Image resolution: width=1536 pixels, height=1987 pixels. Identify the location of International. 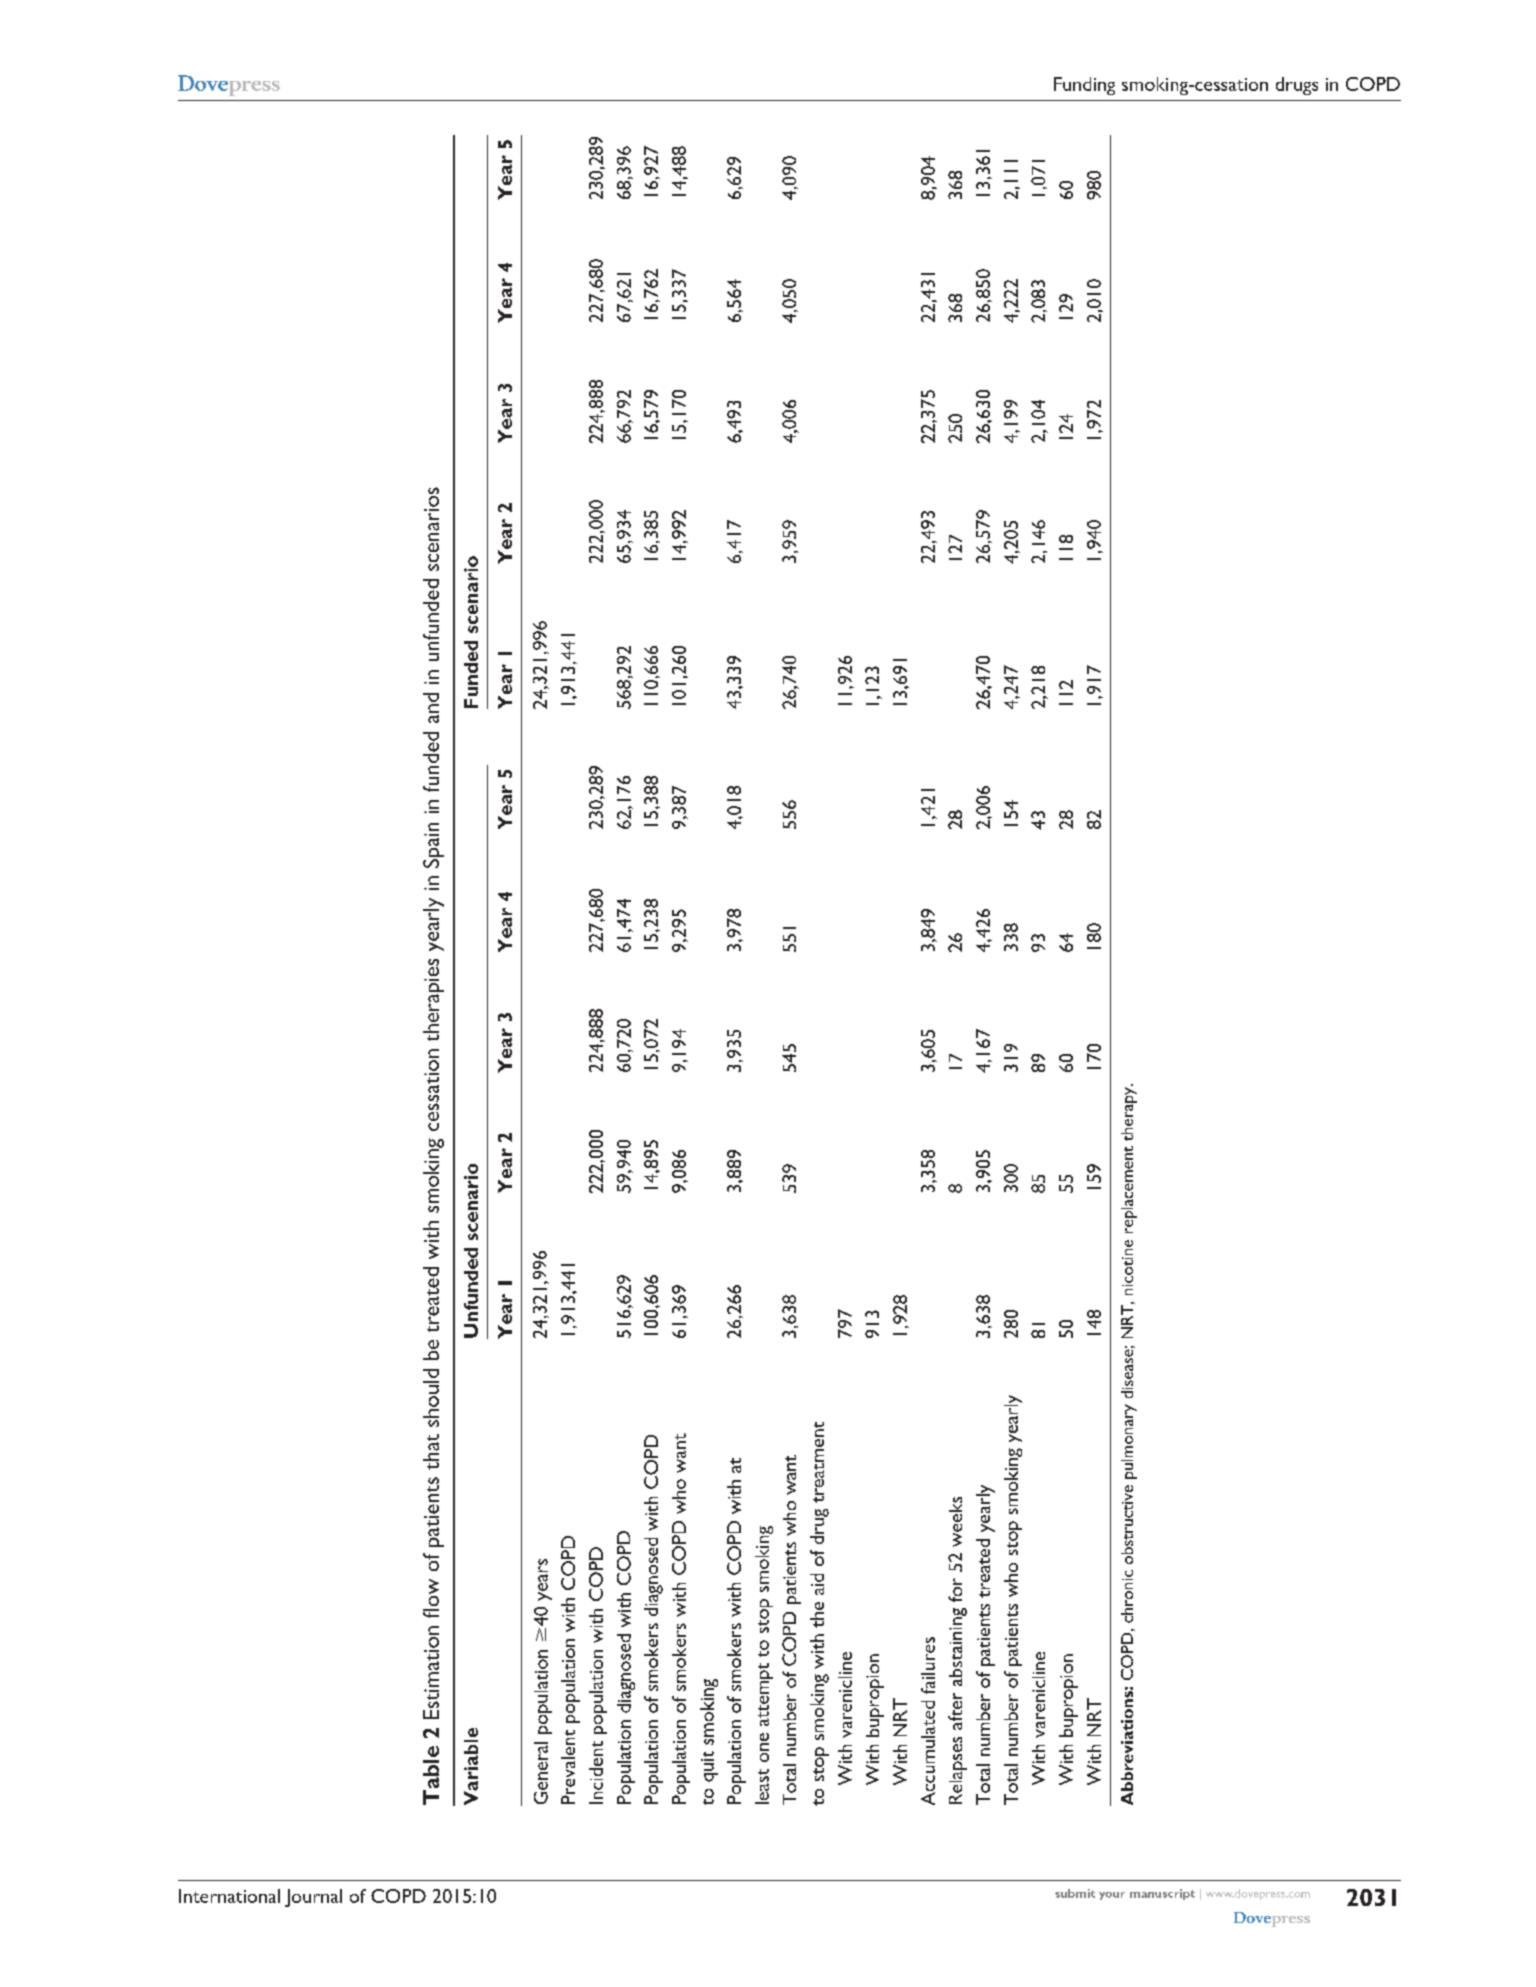
(229, 1896).
